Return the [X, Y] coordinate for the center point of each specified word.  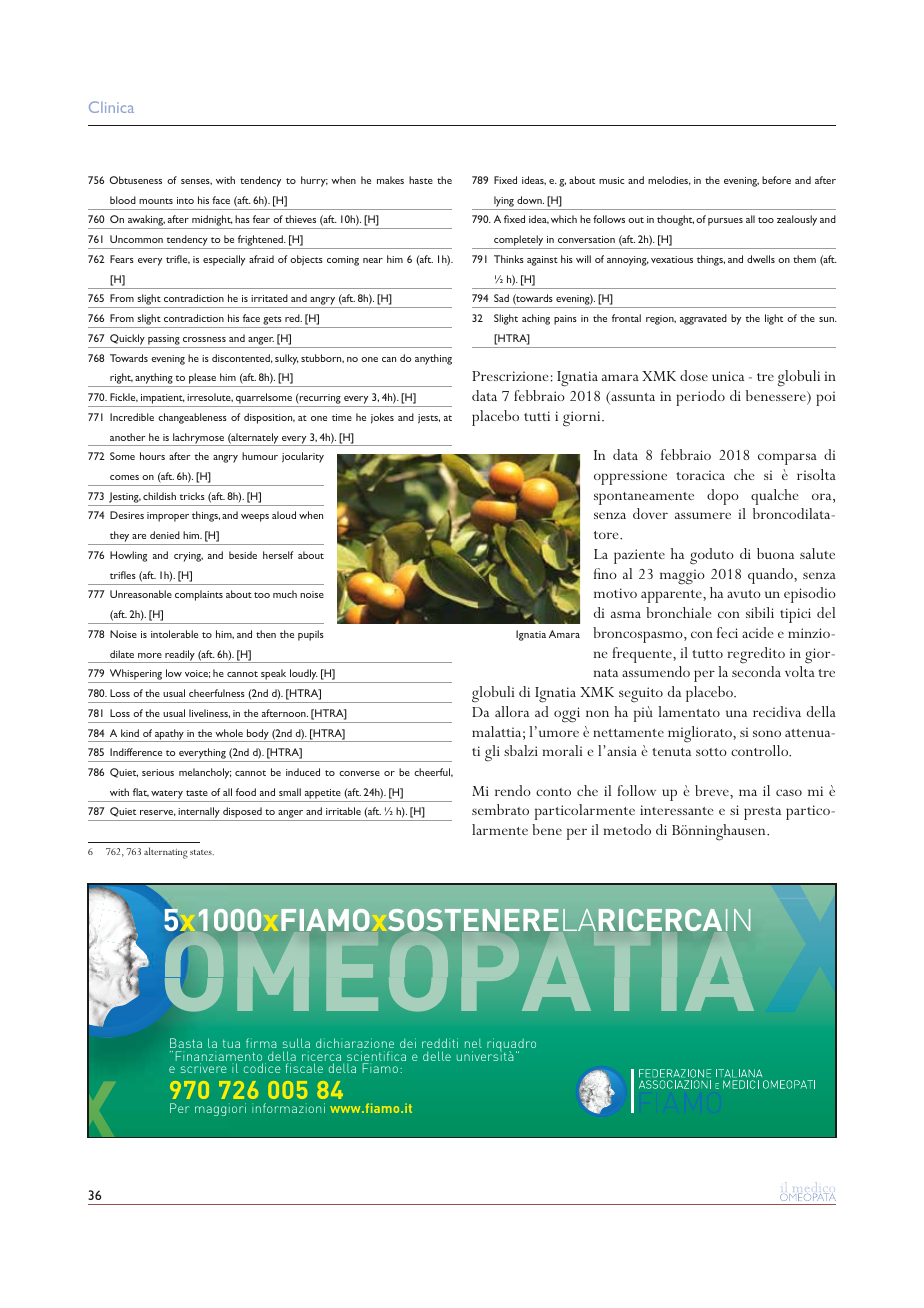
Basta [186, 1043]
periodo [700, 398]
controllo [761, 751]
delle [437, 1056]
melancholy [205, 773]
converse [359, 773]
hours [152, 456]
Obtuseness [136, 180]
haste [421, 180]
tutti [537, 416]
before [776, 180]
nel [473, 1043]
